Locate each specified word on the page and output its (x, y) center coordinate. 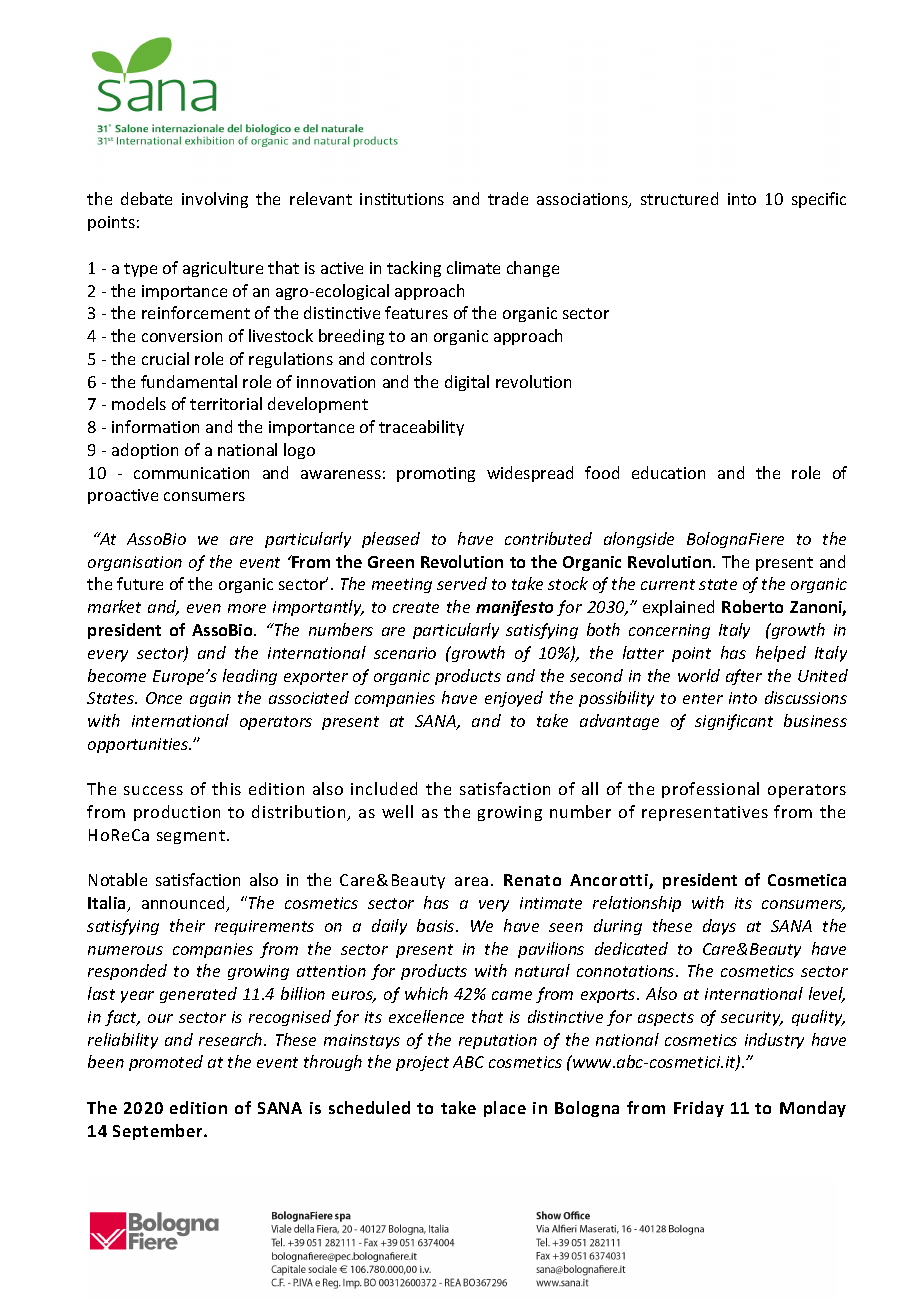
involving (215, 200)
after (744, 677)
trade (508, 198)
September (159, 1132)
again (210, 699)
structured (679, 198)
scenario (405, 653)
